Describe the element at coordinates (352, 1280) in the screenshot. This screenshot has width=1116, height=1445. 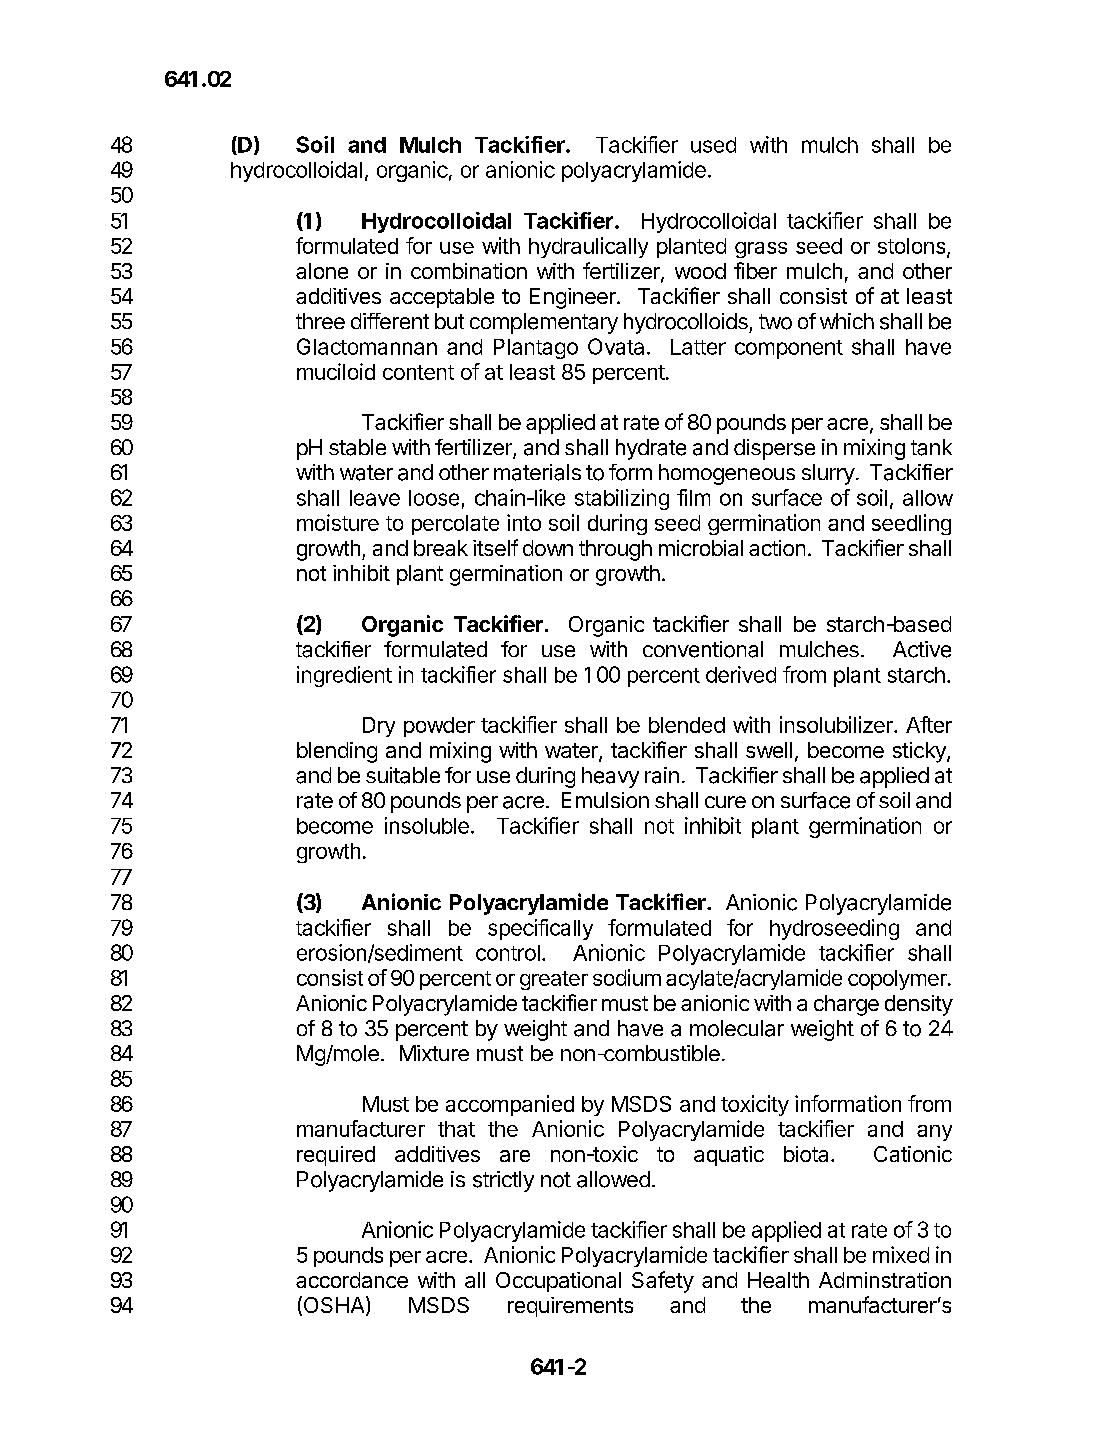
I see `accordance` at that location.
